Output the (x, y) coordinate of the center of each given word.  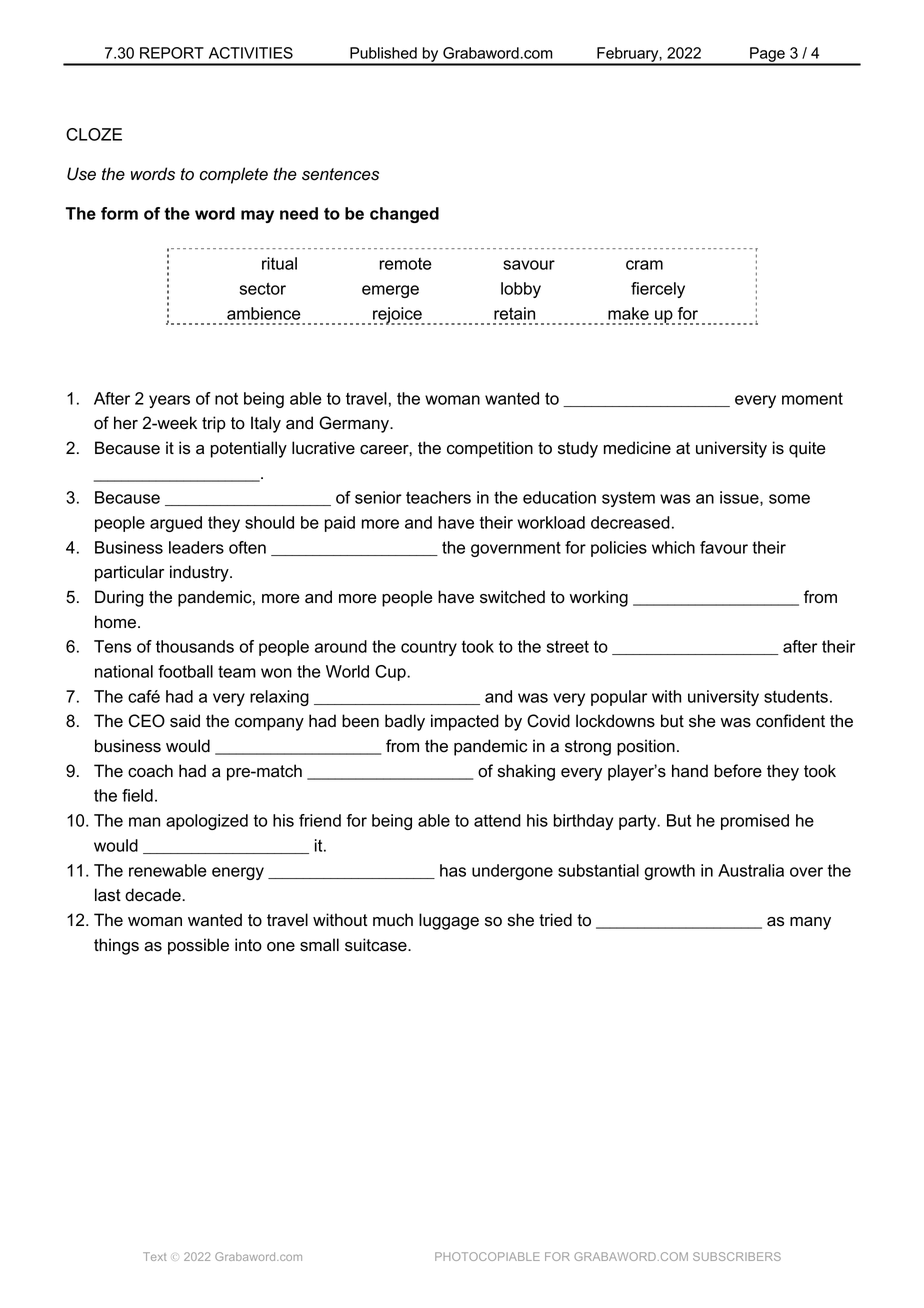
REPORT (172, 53)
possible (198, 946)
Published (383, 53)
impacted (465, 722)
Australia (751, 870)
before (738, 771)
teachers (438, 497)
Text (154, 1256)
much (393, 920)
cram (644, 265)
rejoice (398, 316)
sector (263, 288)
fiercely (658, 290)
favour (724, 547)
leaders (196, 547)
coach (150, 771)
